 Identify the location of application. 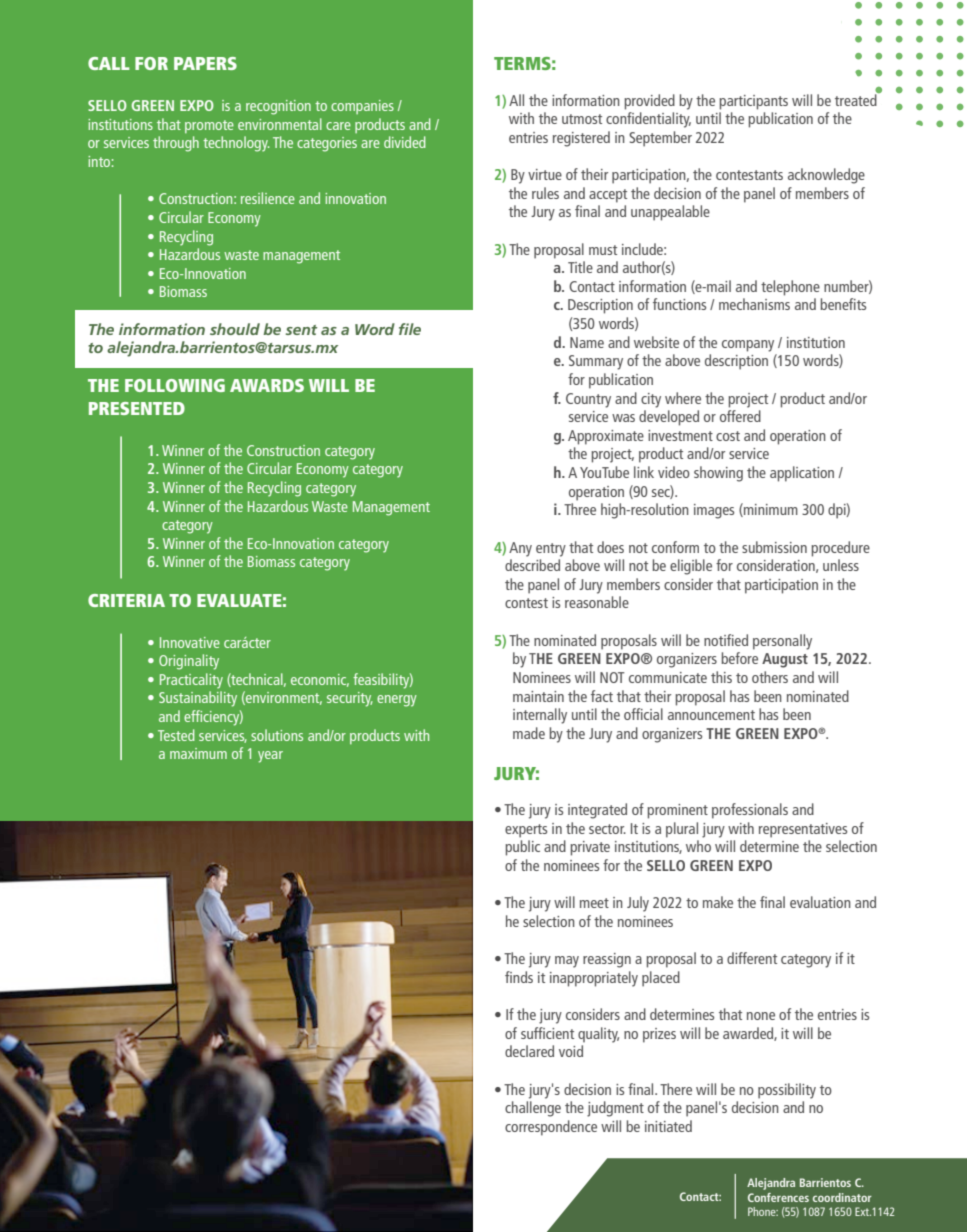
(802, 474).
